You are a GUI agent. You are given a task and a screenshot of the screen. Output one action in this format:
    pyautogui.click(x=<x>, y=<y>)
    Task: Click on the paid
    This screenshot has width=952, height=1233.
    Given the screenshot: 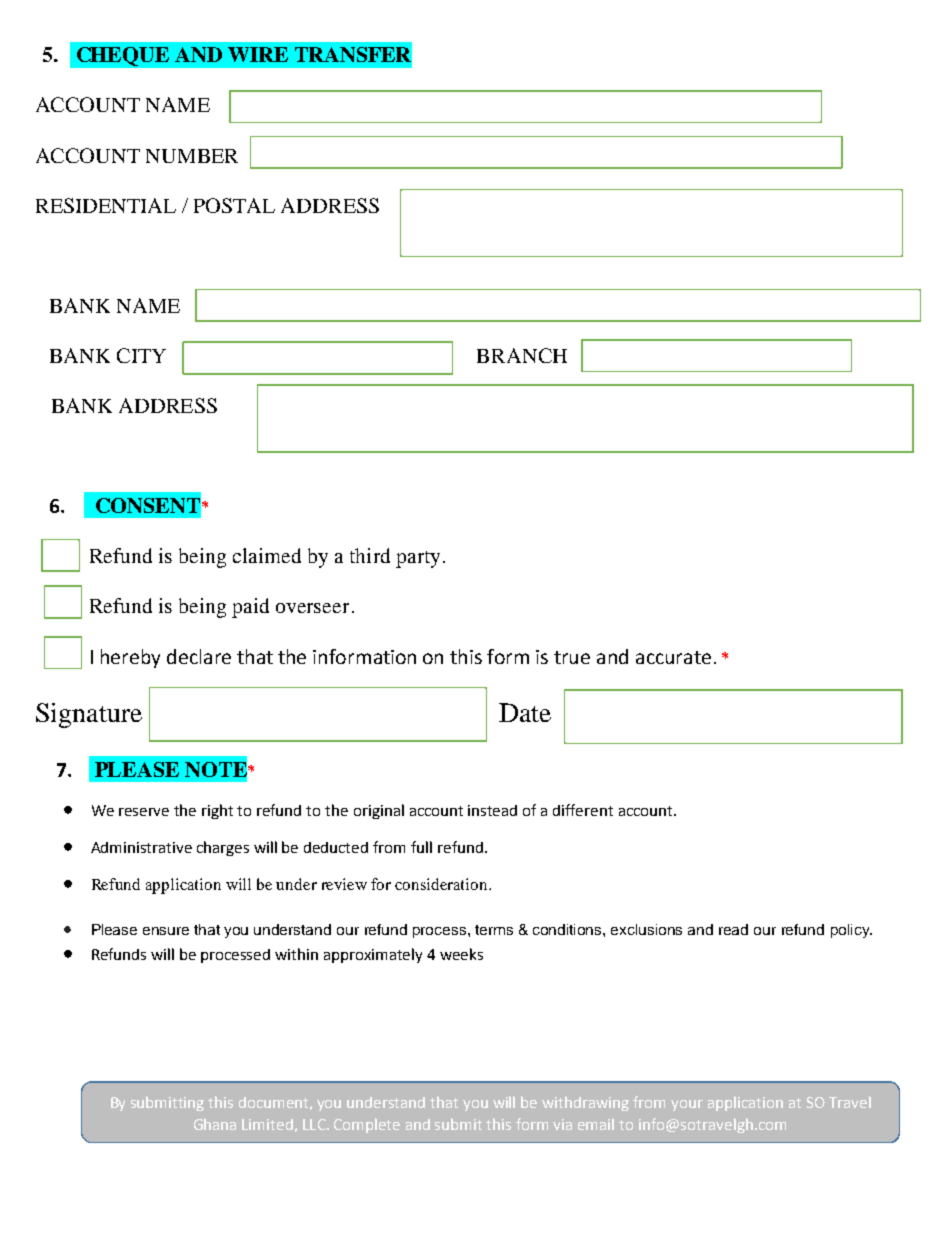 What is the action you would take?
    pyautogui.click(x=250, y=608)
